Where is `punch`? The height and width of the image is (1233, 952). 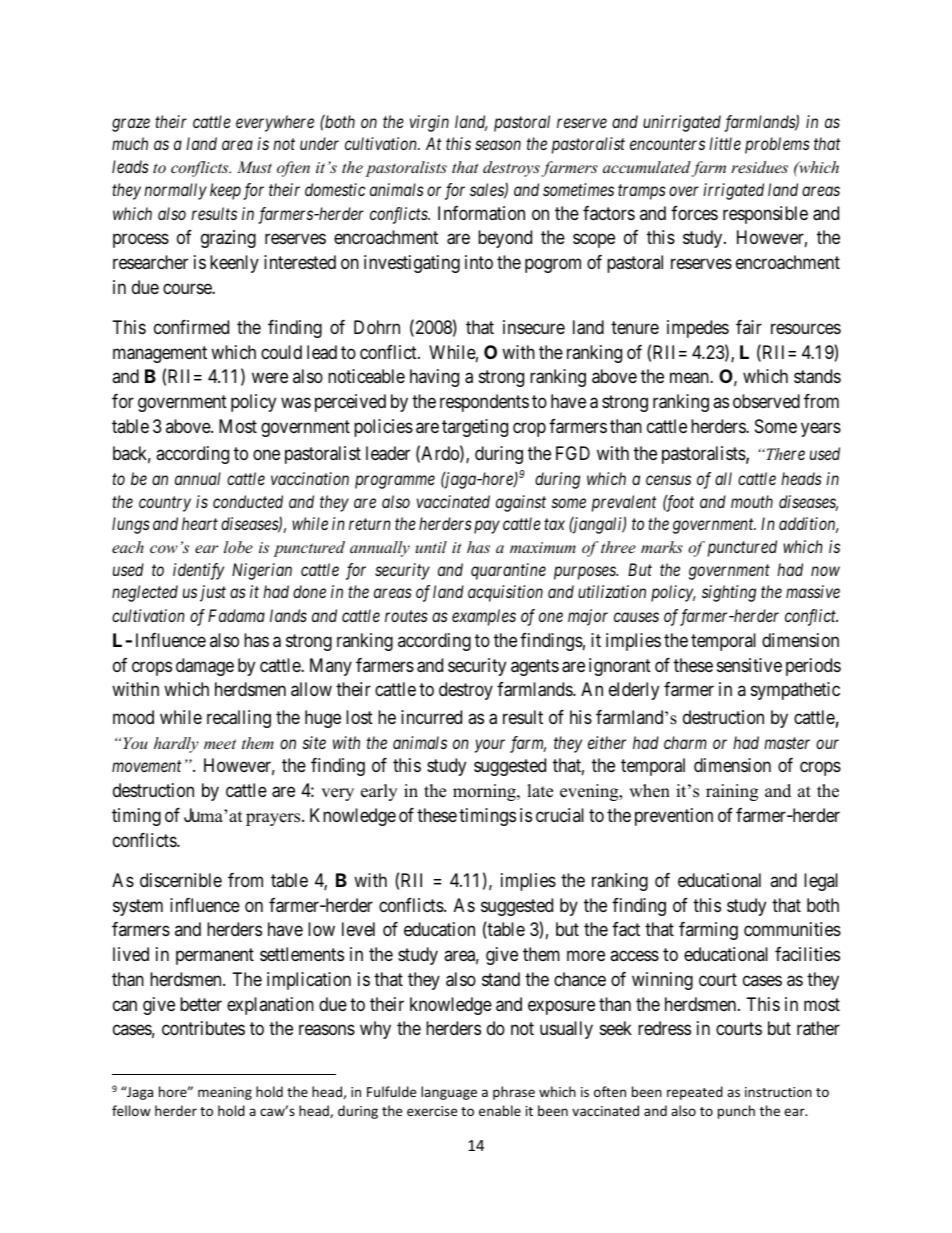 punch is located at coordinates (736, 1112).
